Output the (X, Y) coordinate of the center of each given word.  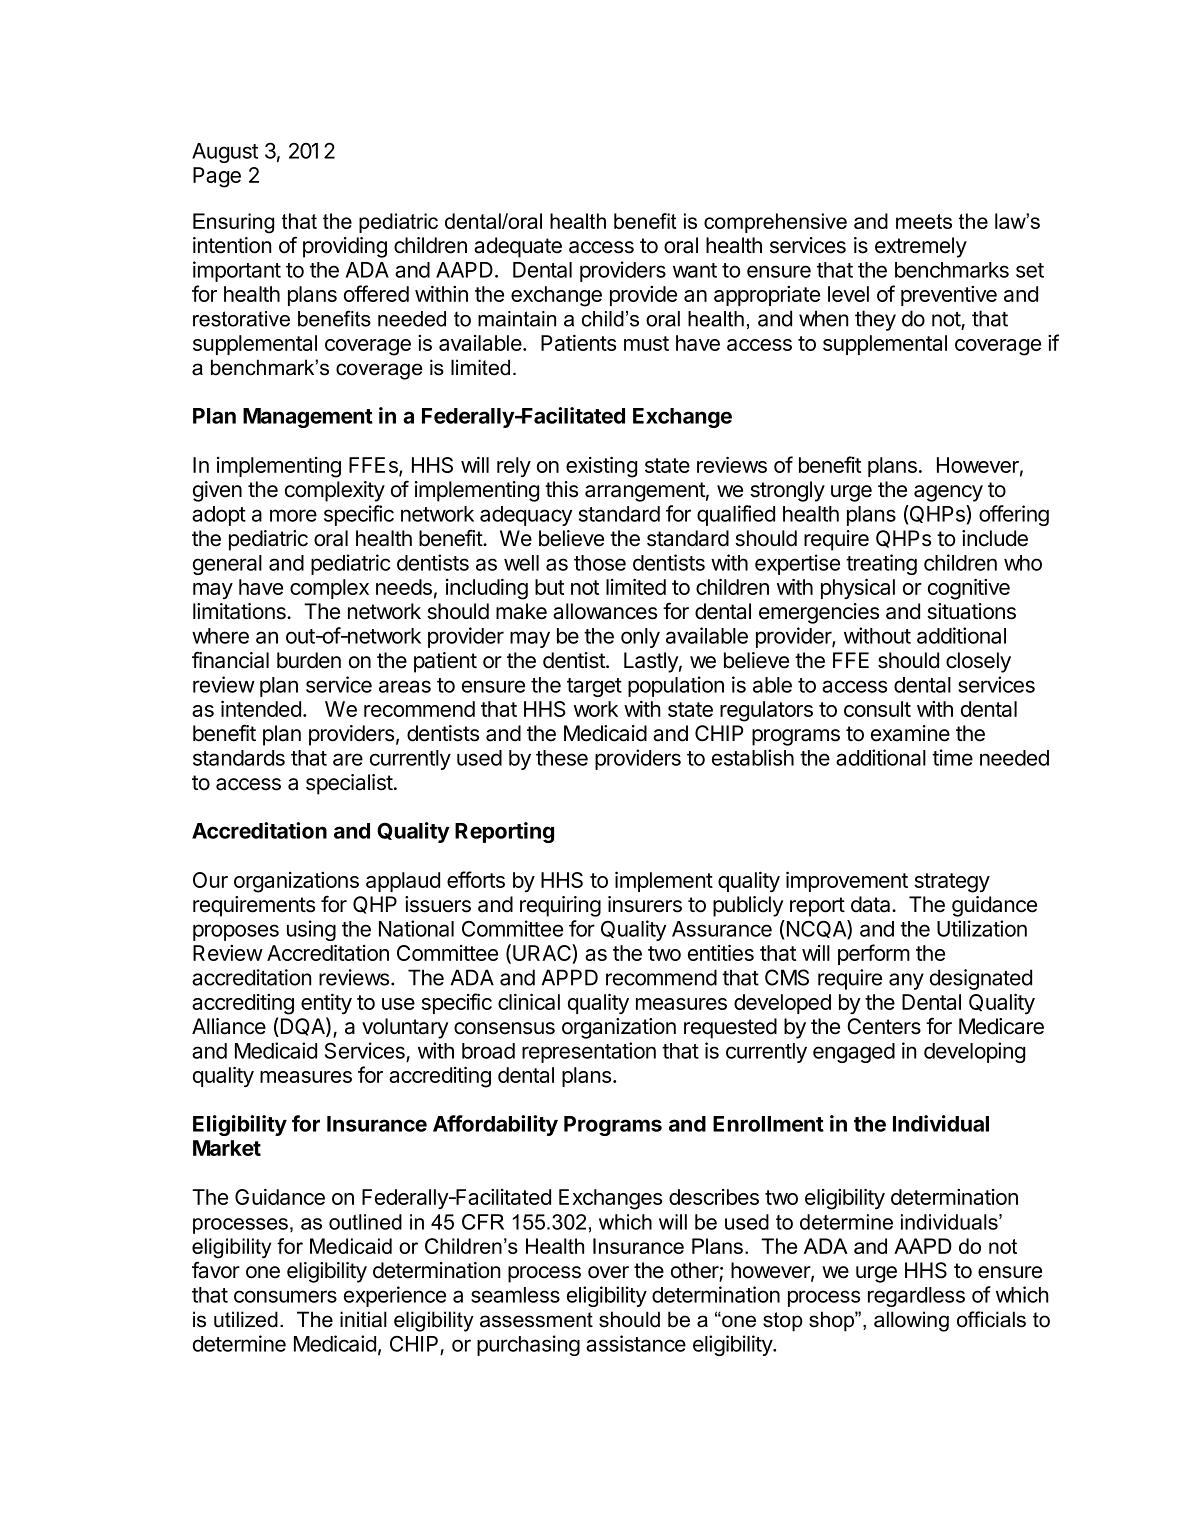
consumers (285, 1296)
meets (924, 221)
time (952, 757)
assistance (636, 1343)
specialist (349, 784)
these (562, 758)
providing (345, 247)
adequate (518, 247)
